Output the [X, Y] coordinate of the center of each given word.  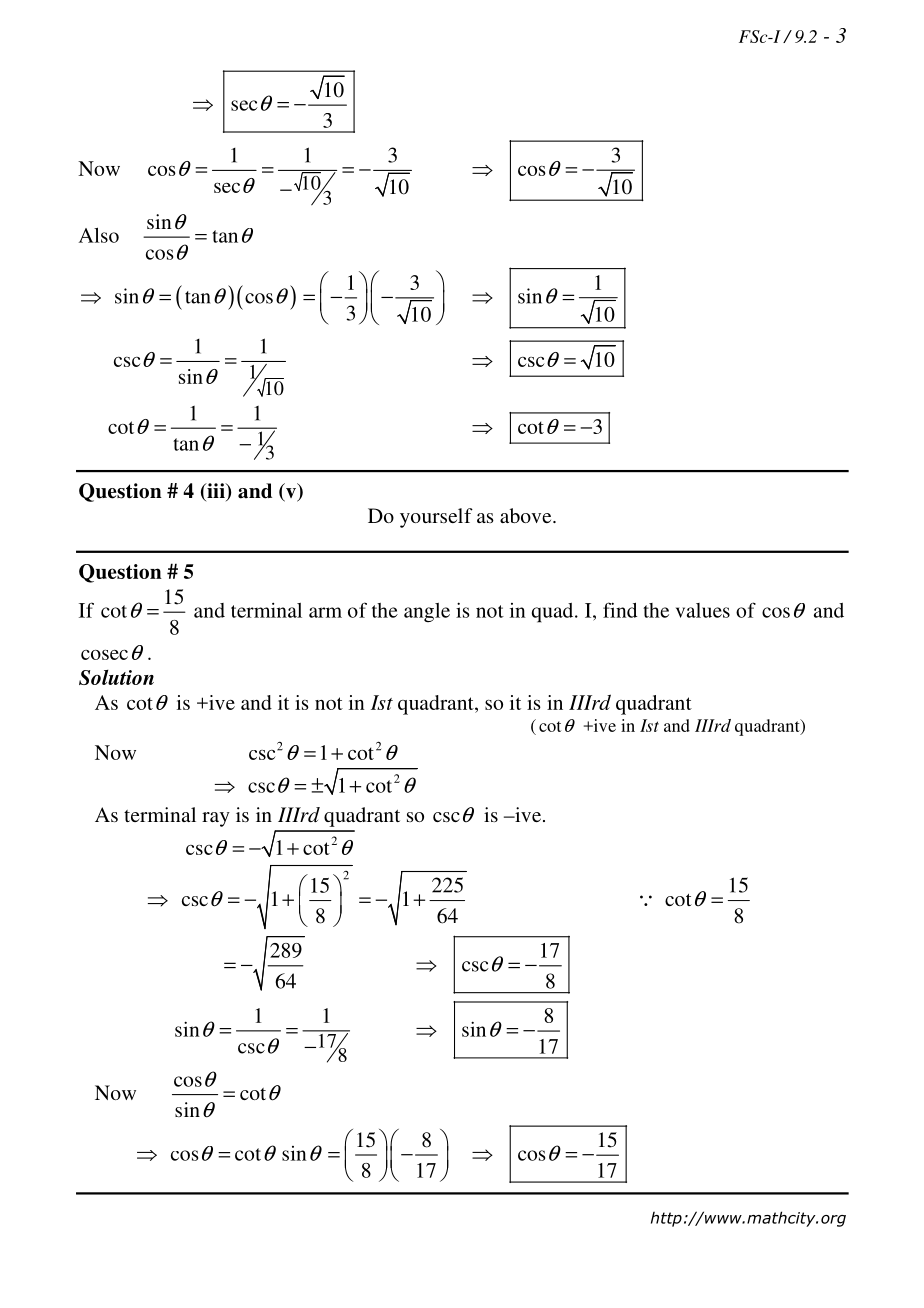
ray [216, 819]
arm [325, 612]
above [527, 515]
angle [427, 612]
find [620, 610]
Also [99, 235]
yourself [436, 518]
